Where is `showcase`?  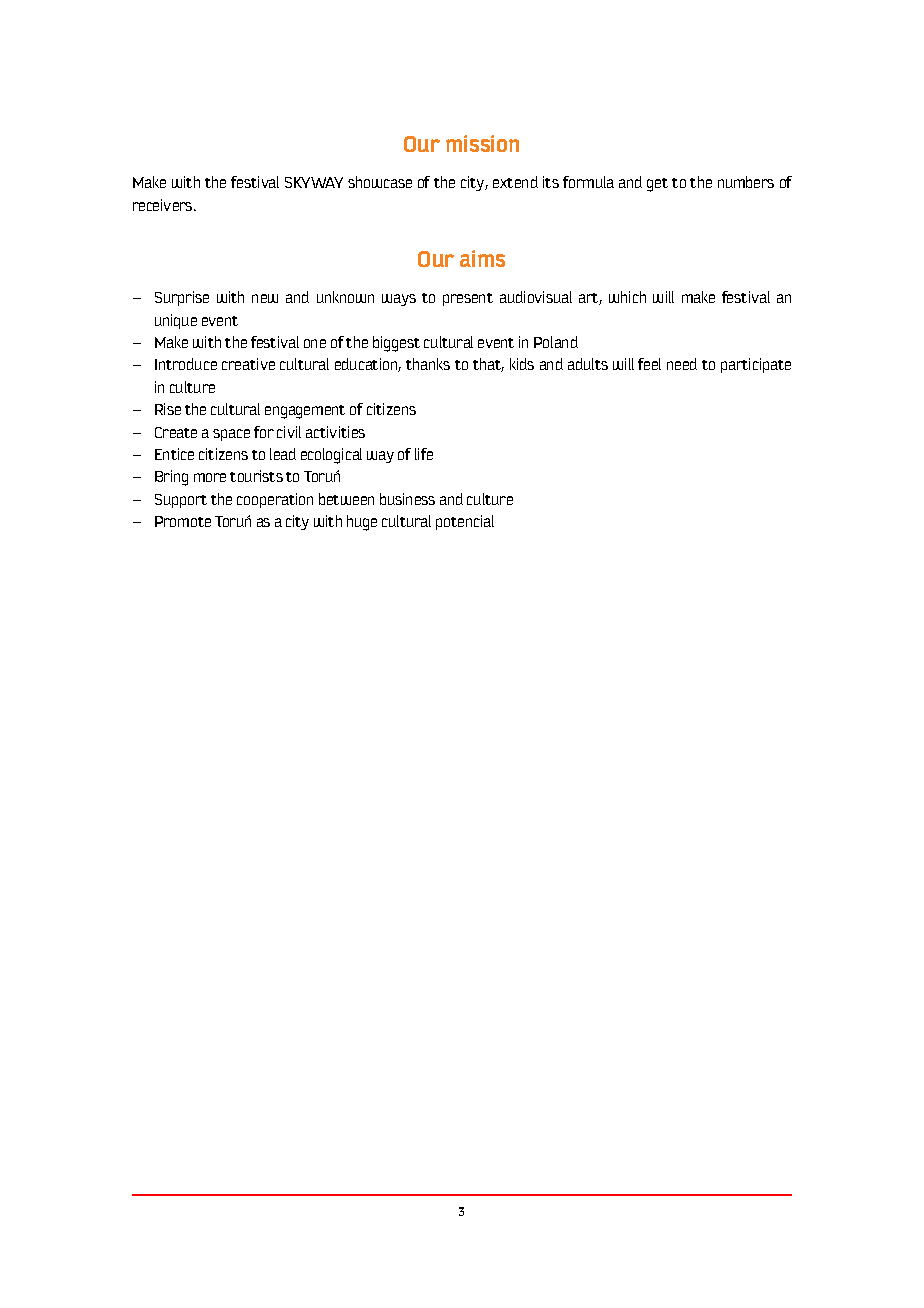
showcase is located at coordinates (380, 182).
